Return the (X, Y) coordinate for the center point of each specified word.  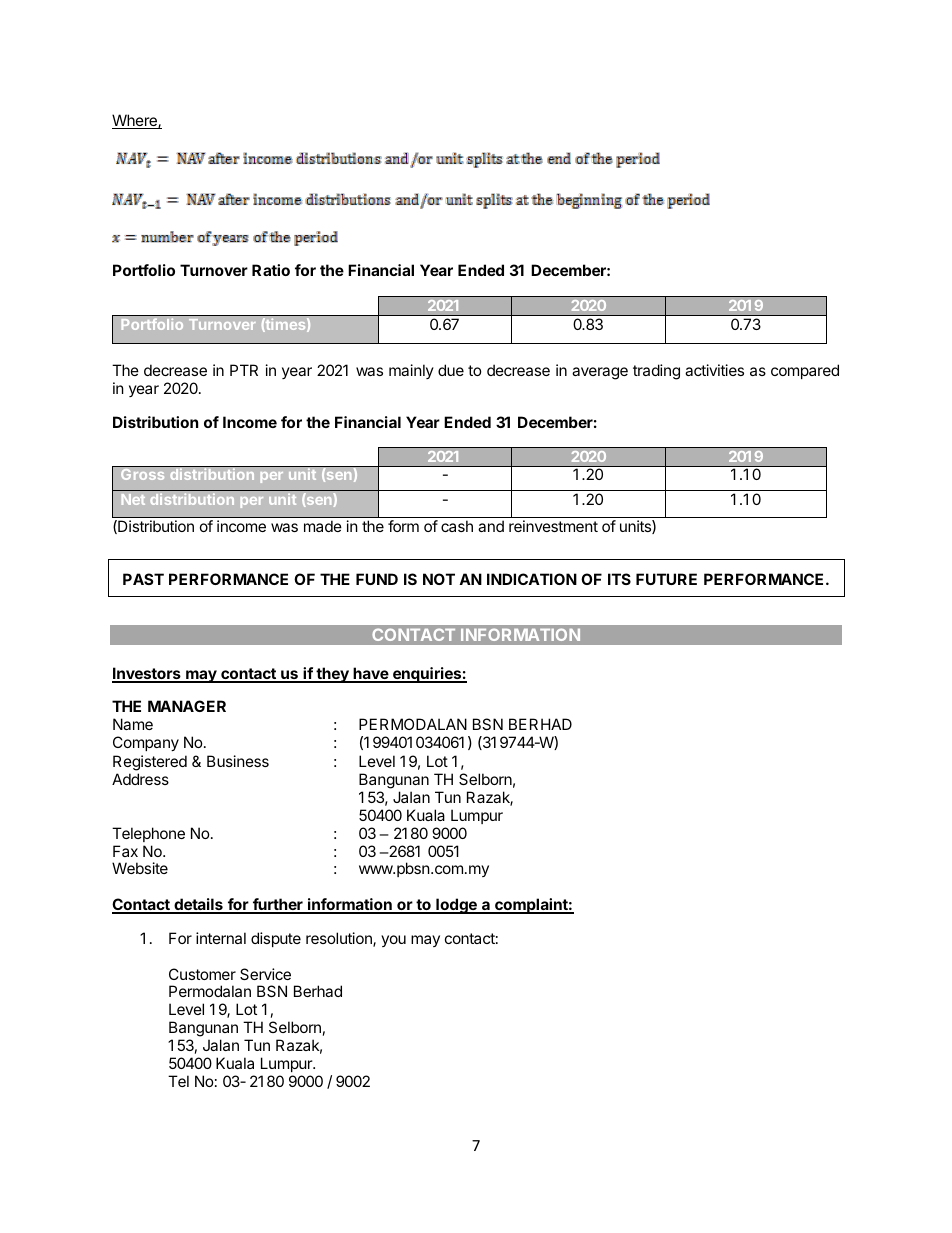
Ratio (271, 270)
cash (457, 526)
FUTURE (666, 579)
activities (714, 370)
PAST (143, 579)
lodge (456, 906)
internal (221, 938)
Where (135, 121)
